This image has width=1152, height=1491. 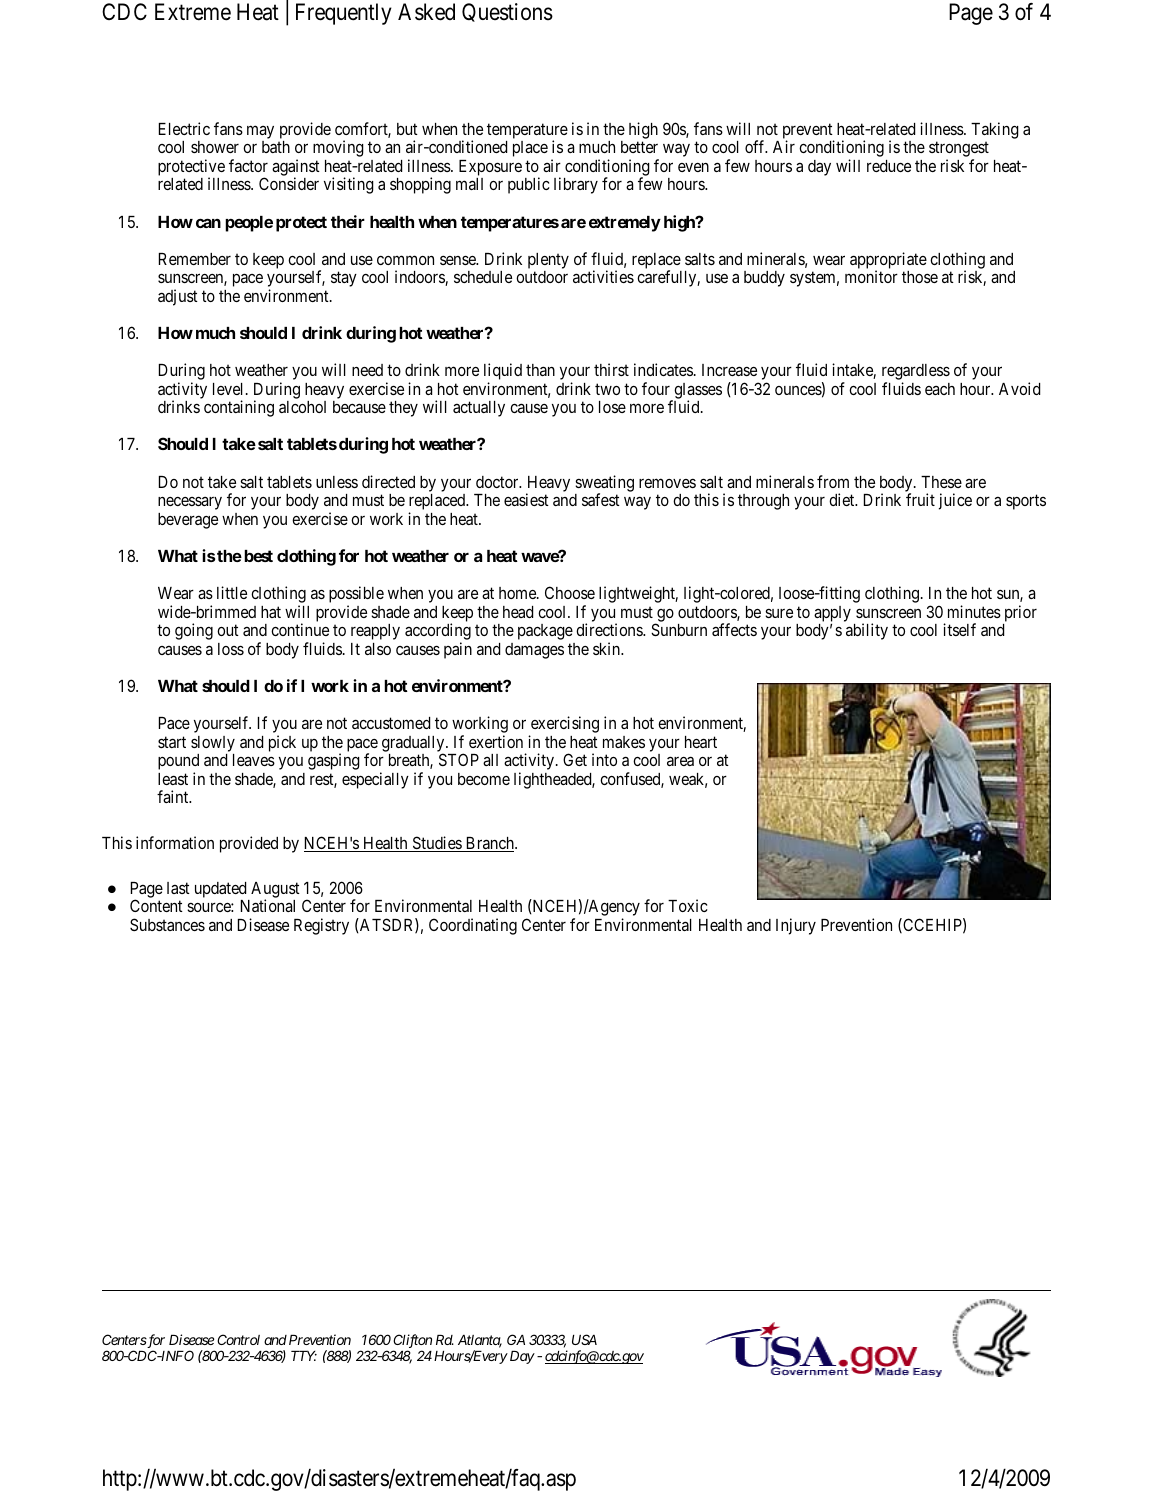 I want to click on Frequently, so click(x=344, y=14).
